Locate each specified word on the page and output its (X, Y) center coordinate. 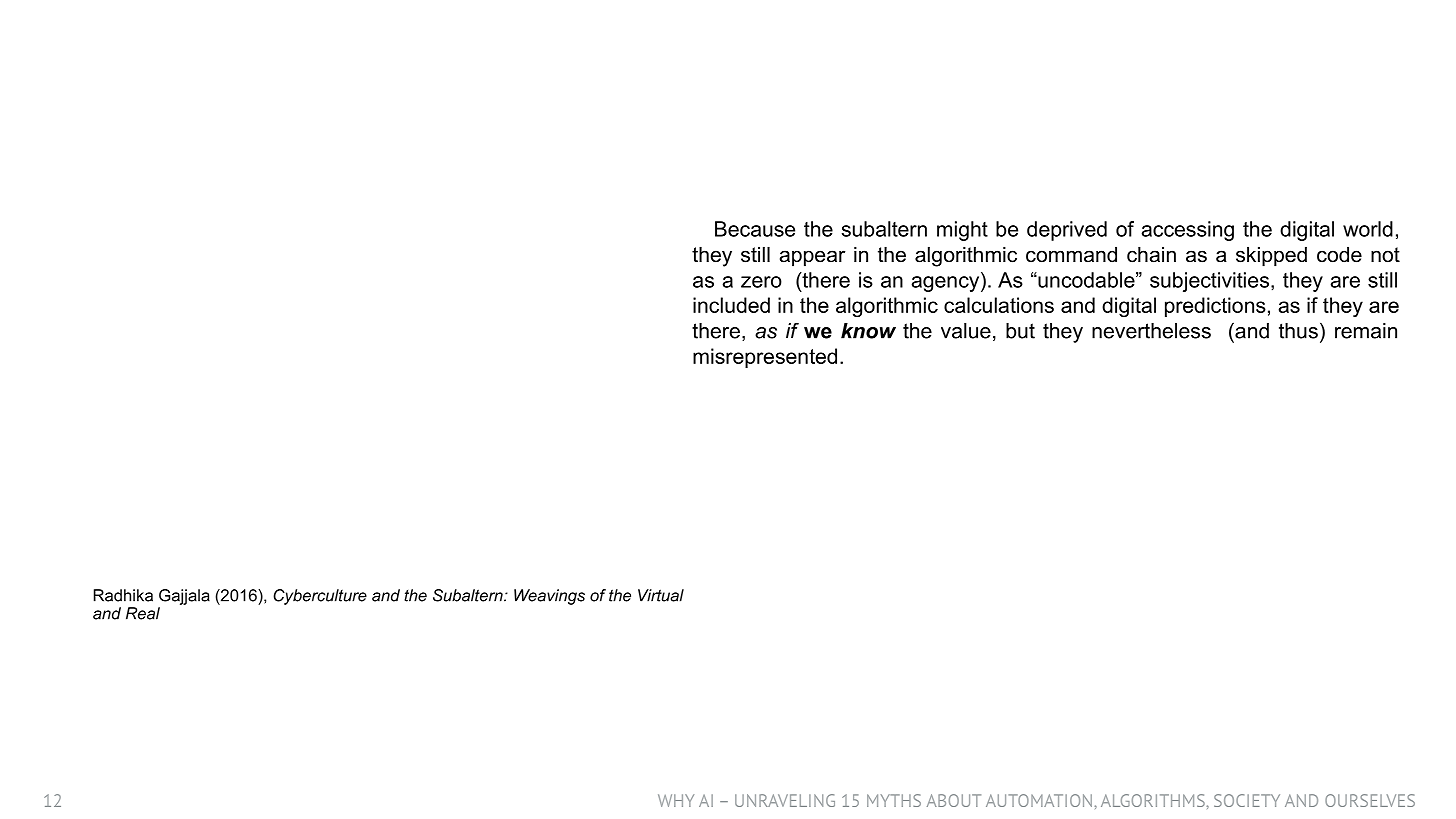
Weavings (549, 597)
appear (812, 258)
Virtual (661, 595)
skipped (1271, 256)
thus (1298, 331)
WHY (676, 800)
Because (755, 229)
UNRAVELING (785, 800)
